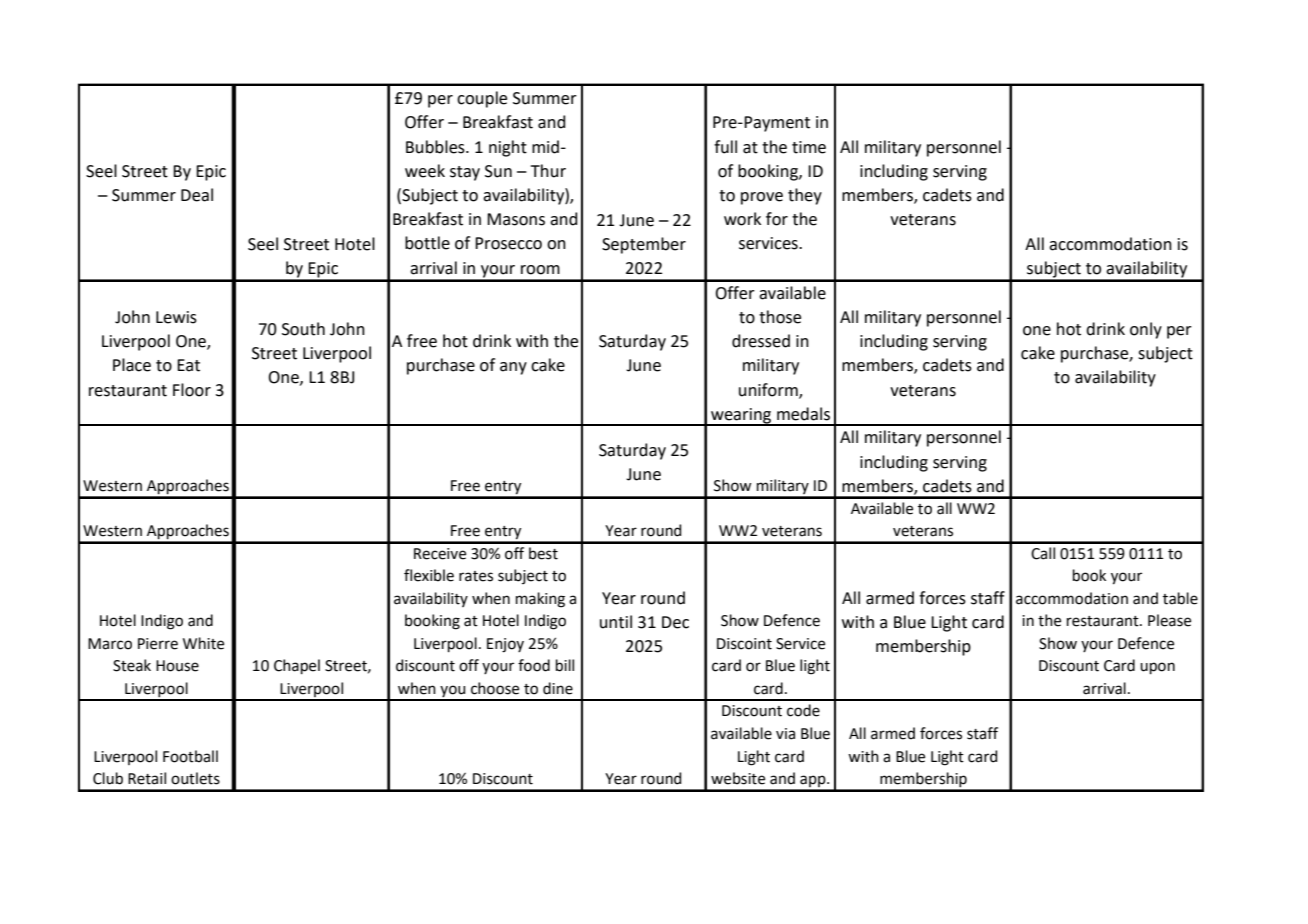 The image size is (1308, 924). I want to click on South, so click(303, 329).
